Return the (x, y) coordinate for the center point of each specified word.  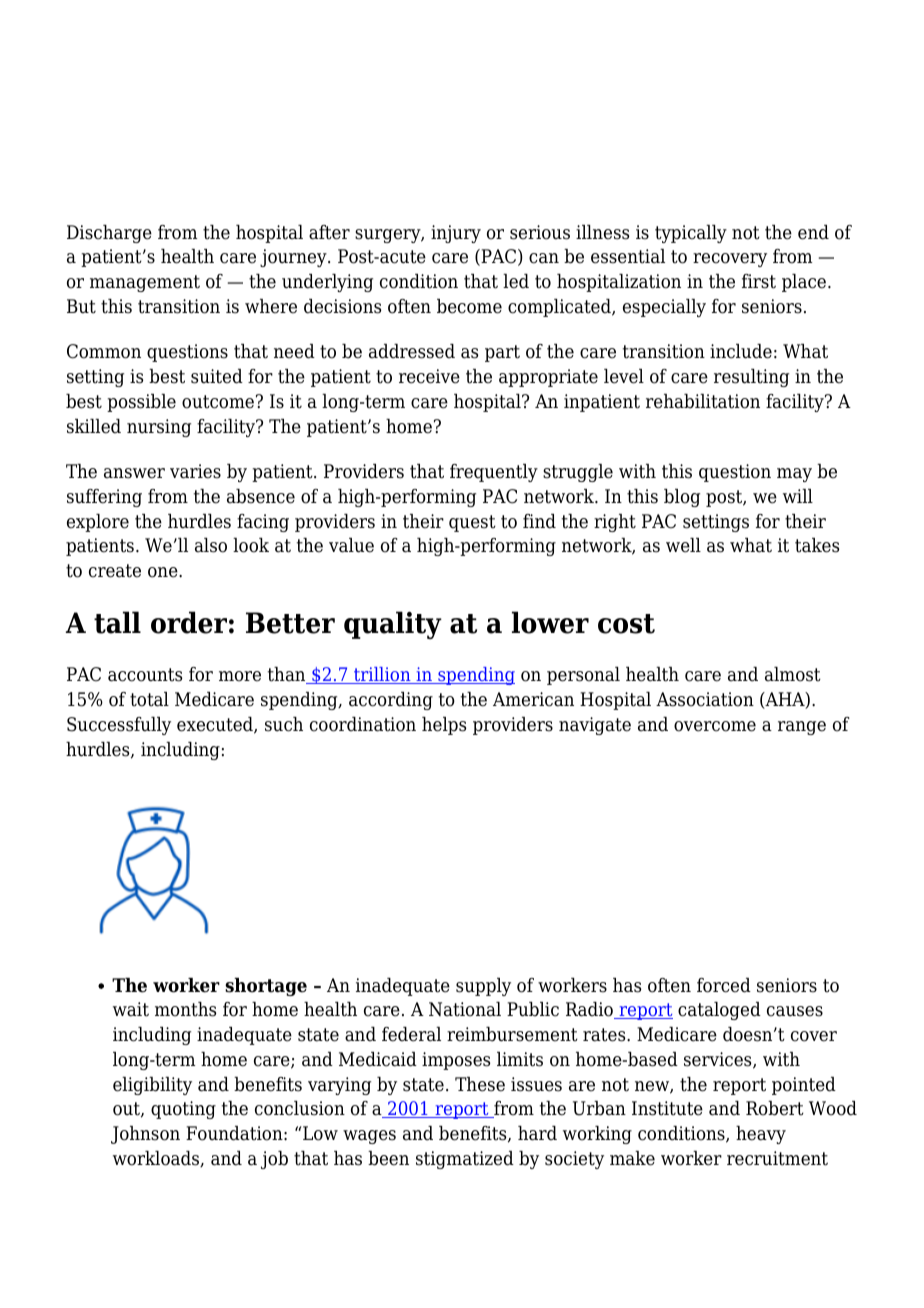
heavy (761, 1135)
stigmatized (465, 1160)
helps (444, 726)
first (759, 281)
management (145, 283)
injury (456, 234)
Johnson (145, 1135)
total (149, 699)
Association (705, 699)
